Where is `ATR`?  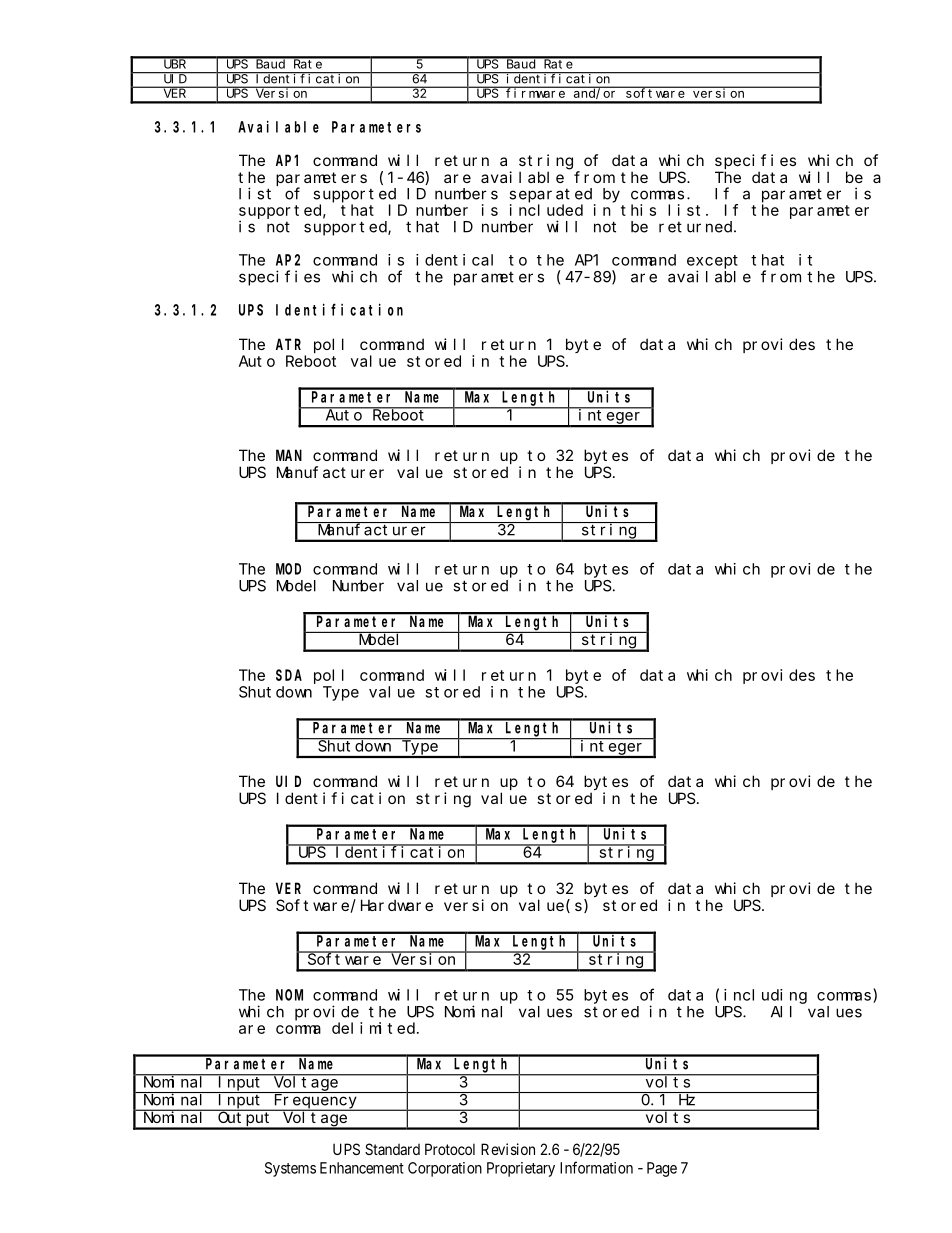
ATR is located at coordinates (288, 344).
